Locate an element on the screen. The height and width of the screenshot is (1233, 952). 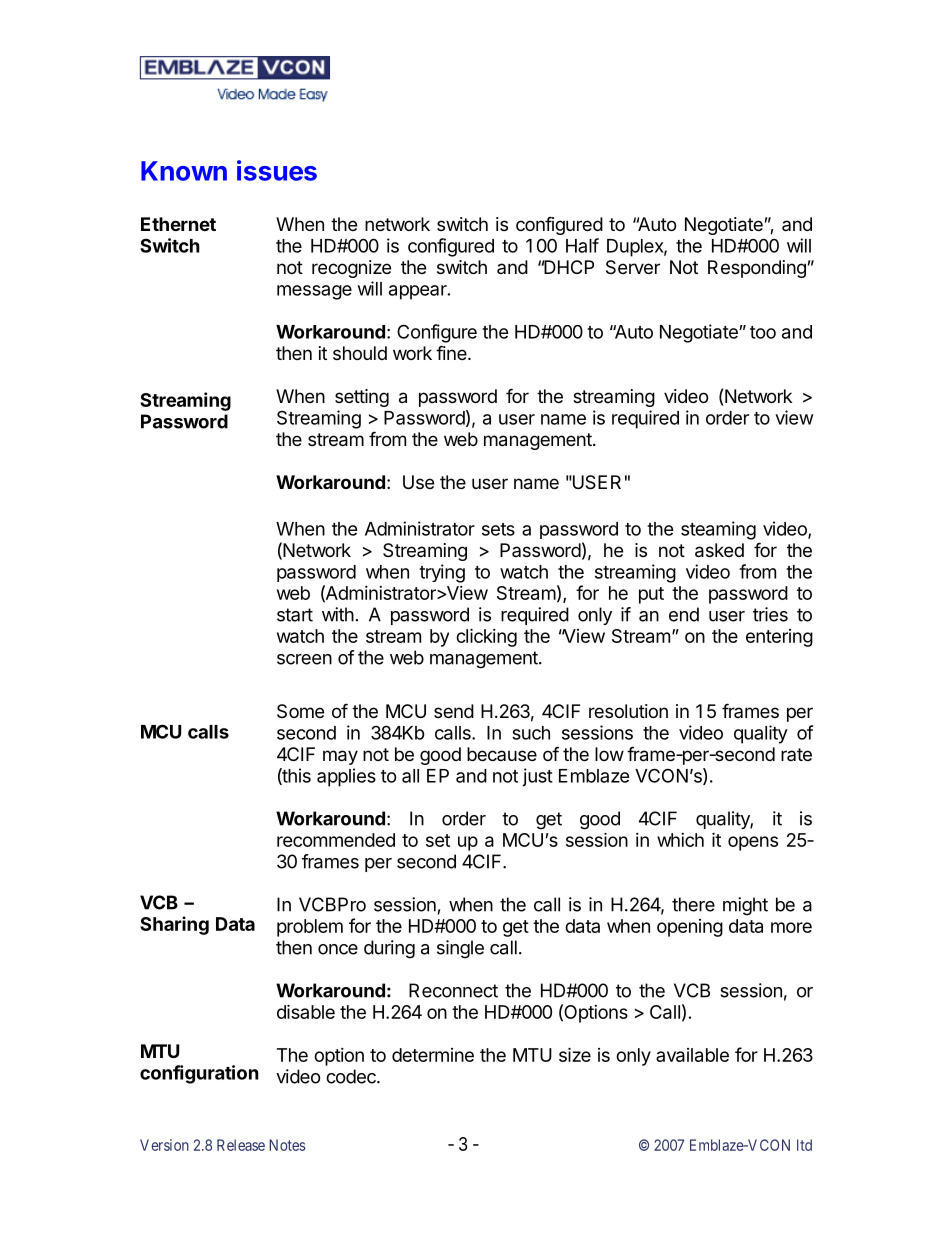
Responding is located at coordinates (757, 269).
